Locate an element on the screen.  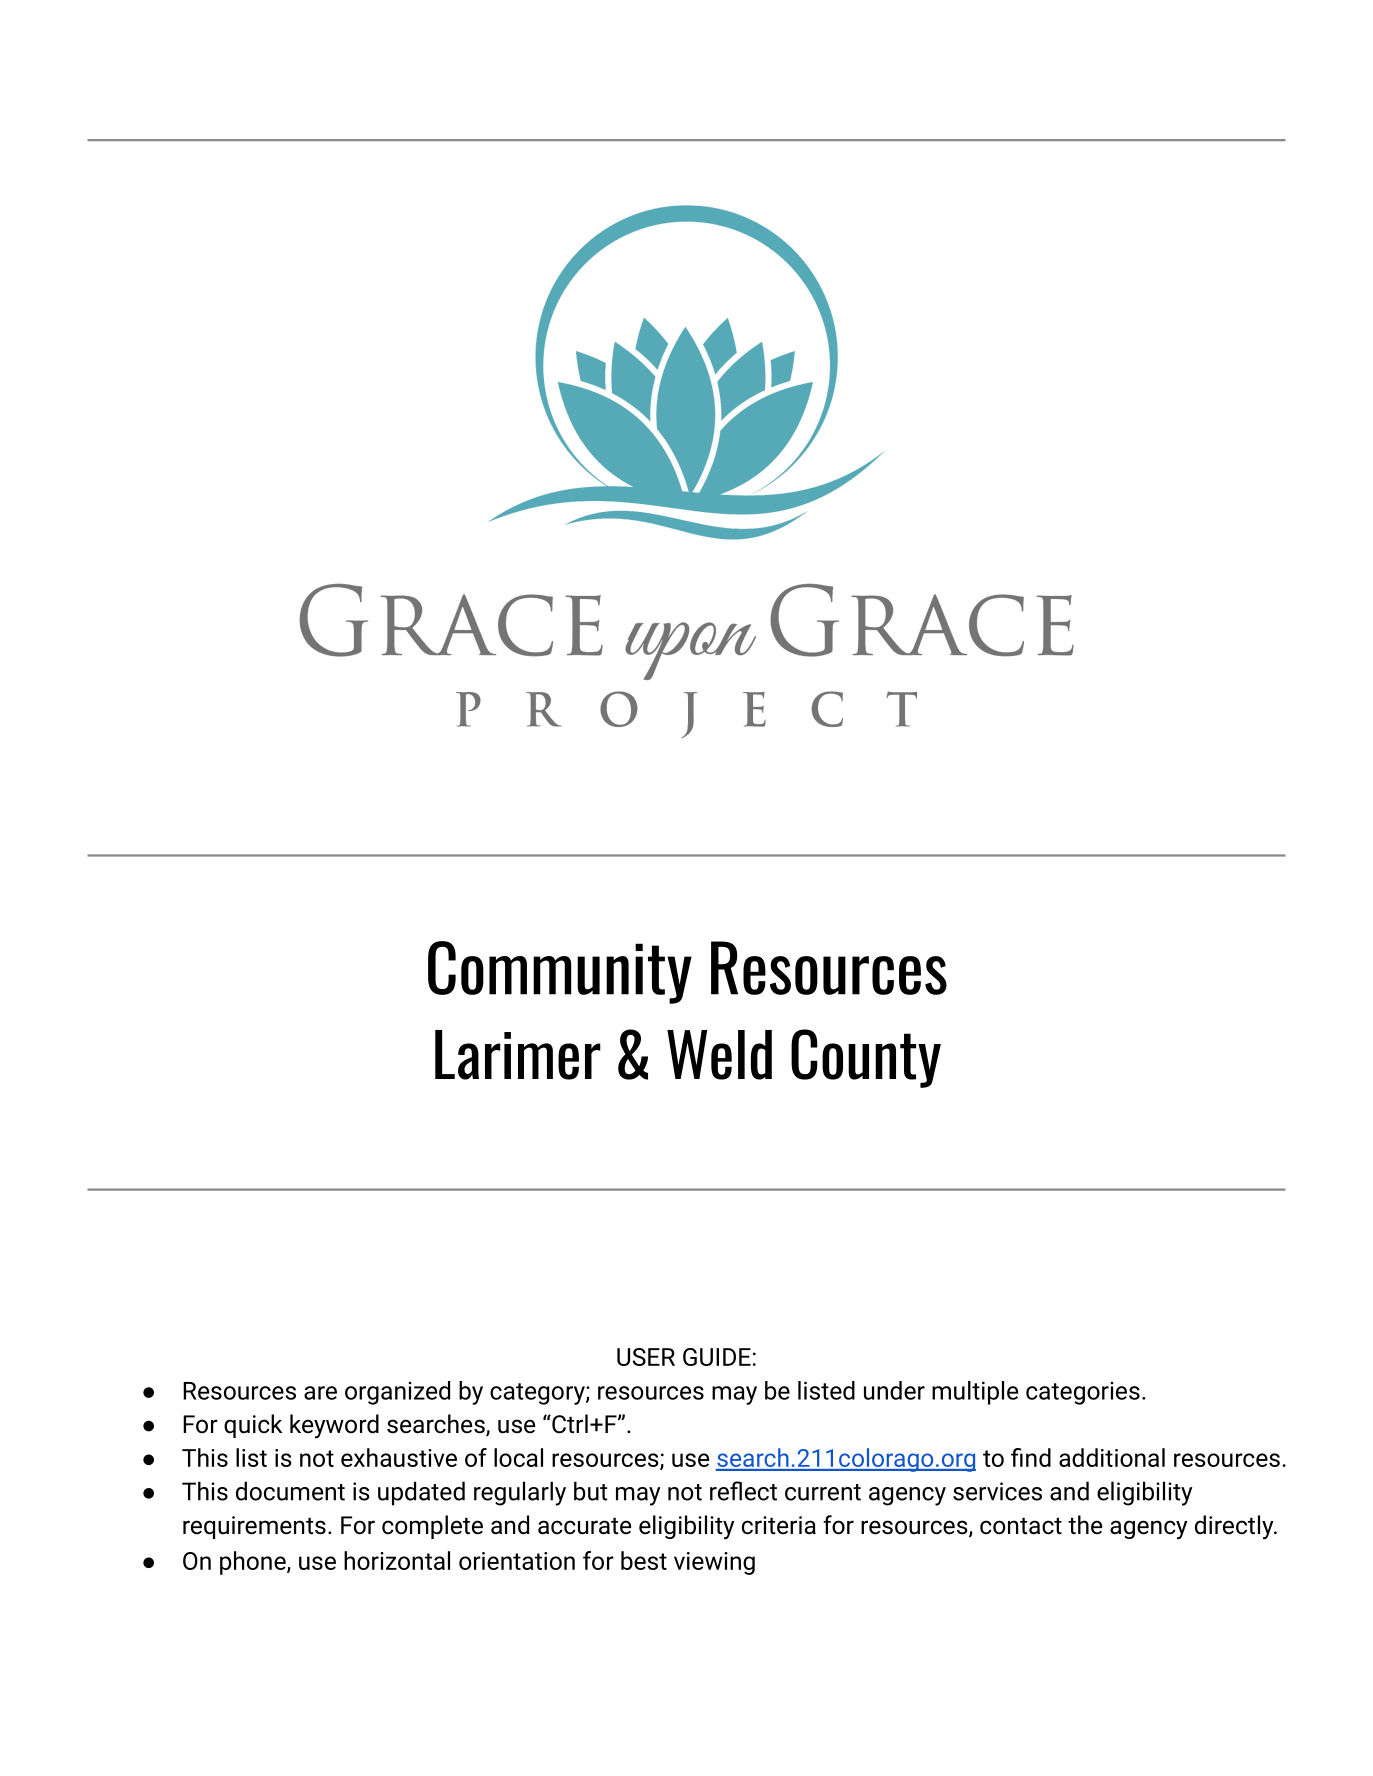
GUIDE is located at coordinates (717, 1357).
